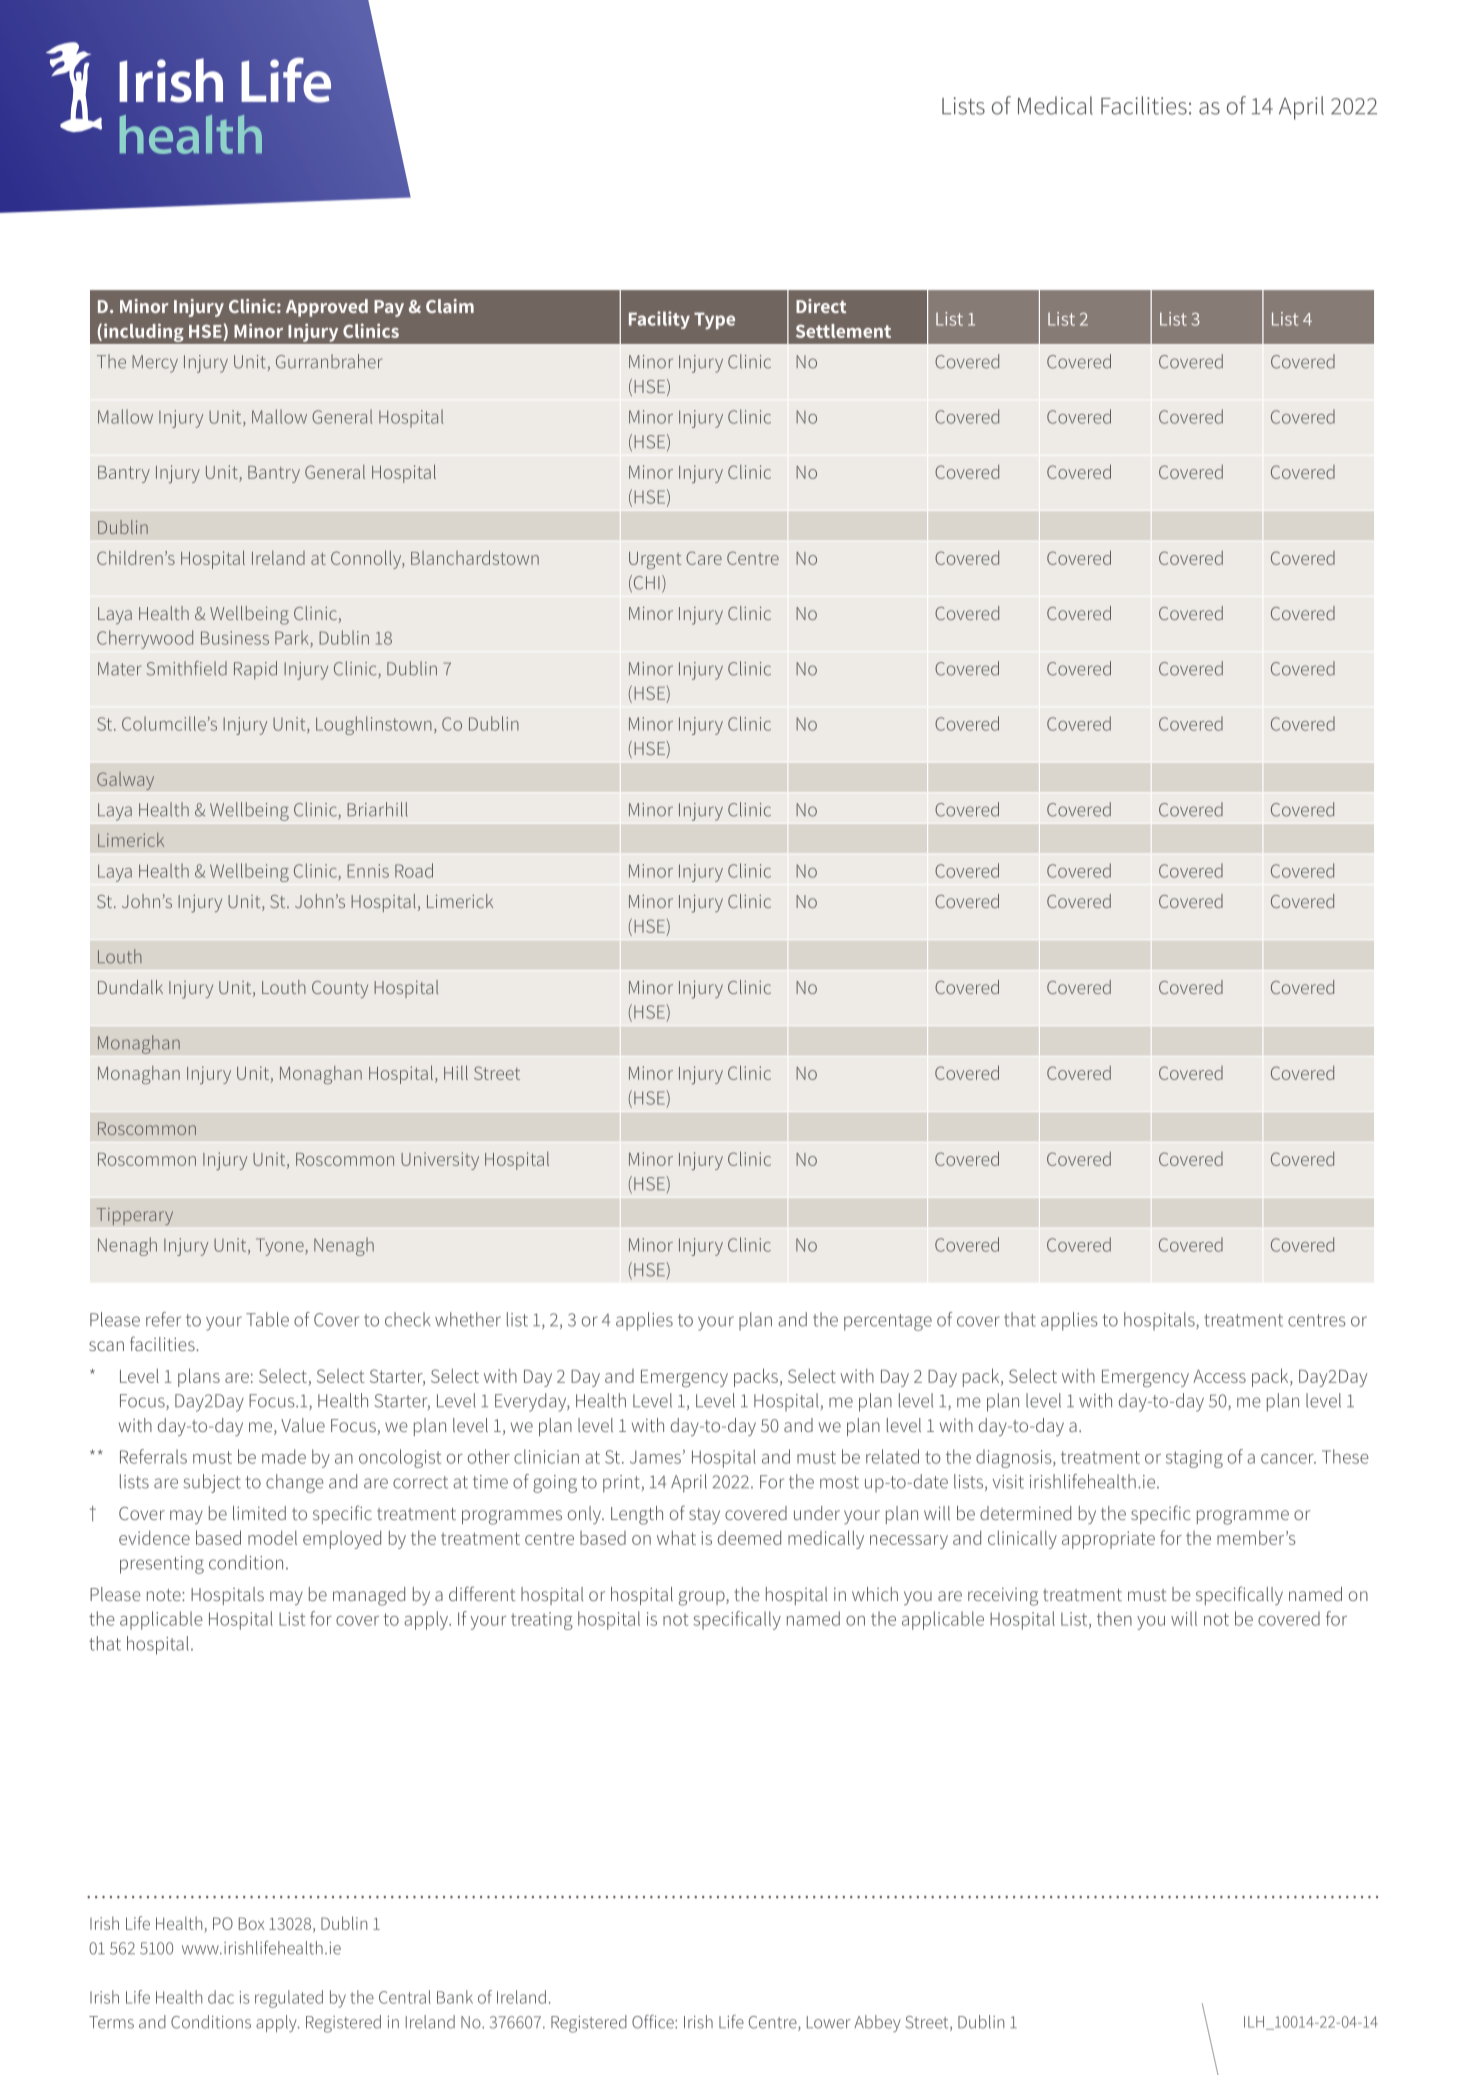  What do you see at coordinates (843, 331) in the screenshot?
I see `Settlement` at bounding box center [843, 331].
